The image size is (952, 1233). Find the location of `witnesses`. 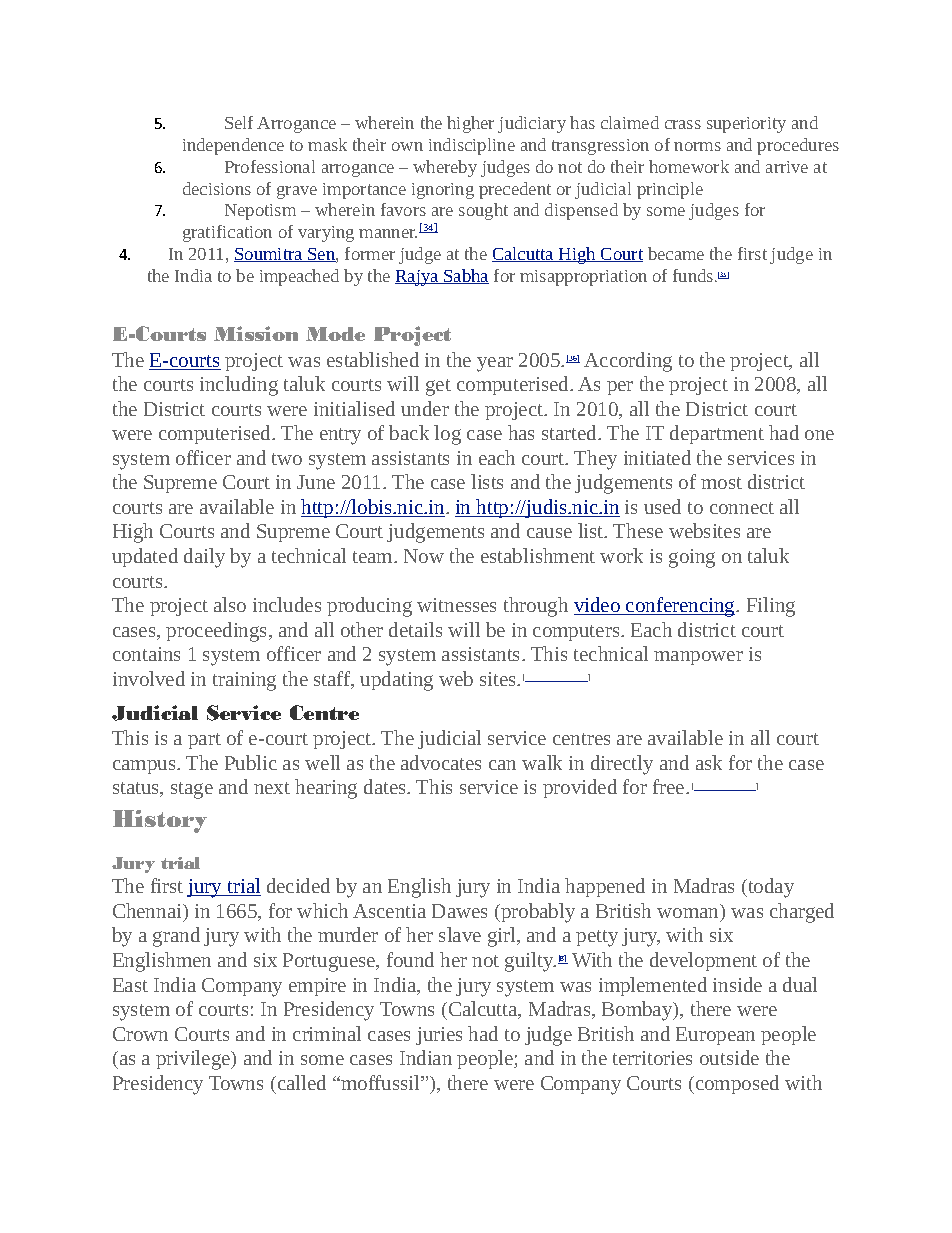

witnesses is located at coordinates (456, 605).
